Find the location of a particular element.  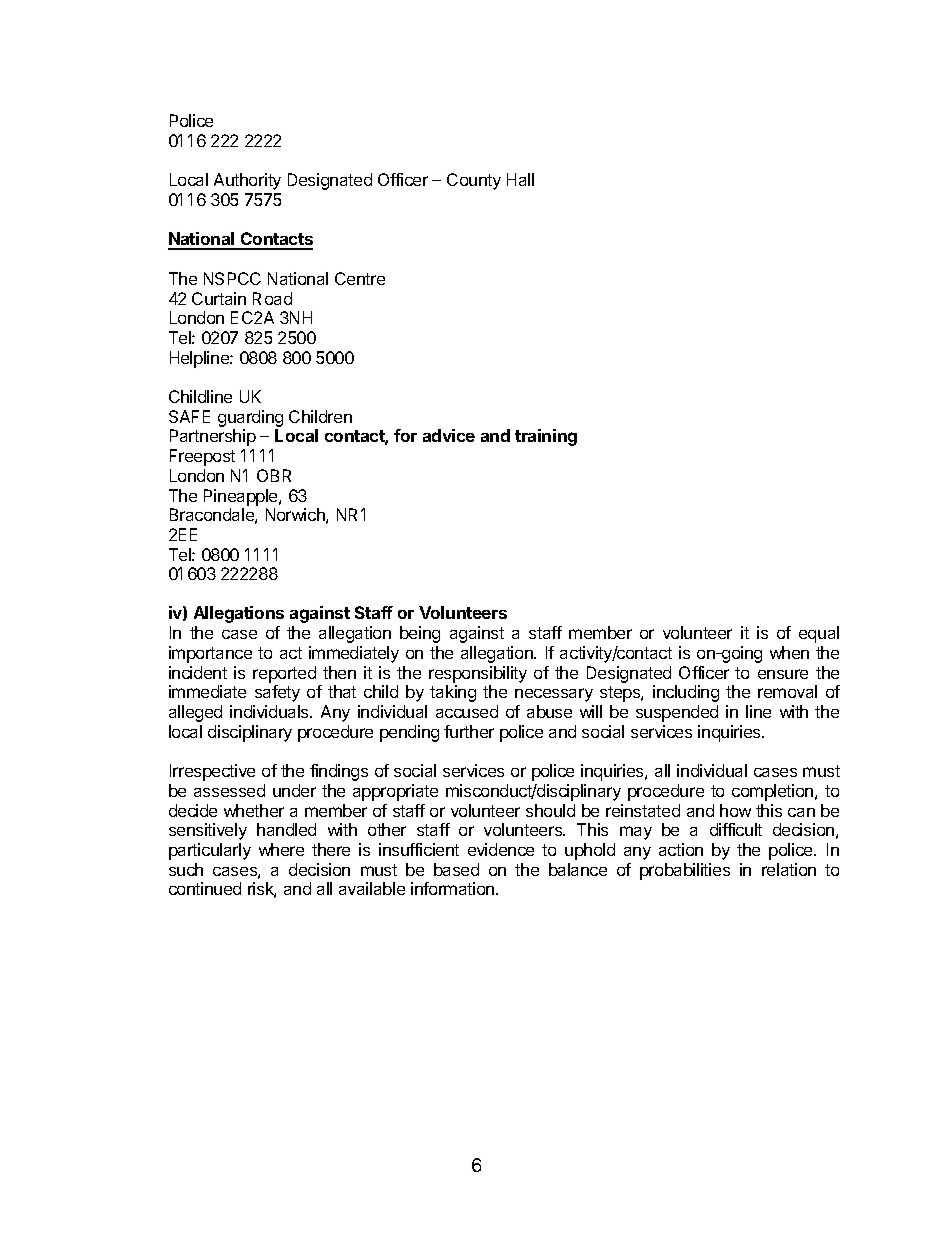

evidence is located at coordinates (501, 849).
